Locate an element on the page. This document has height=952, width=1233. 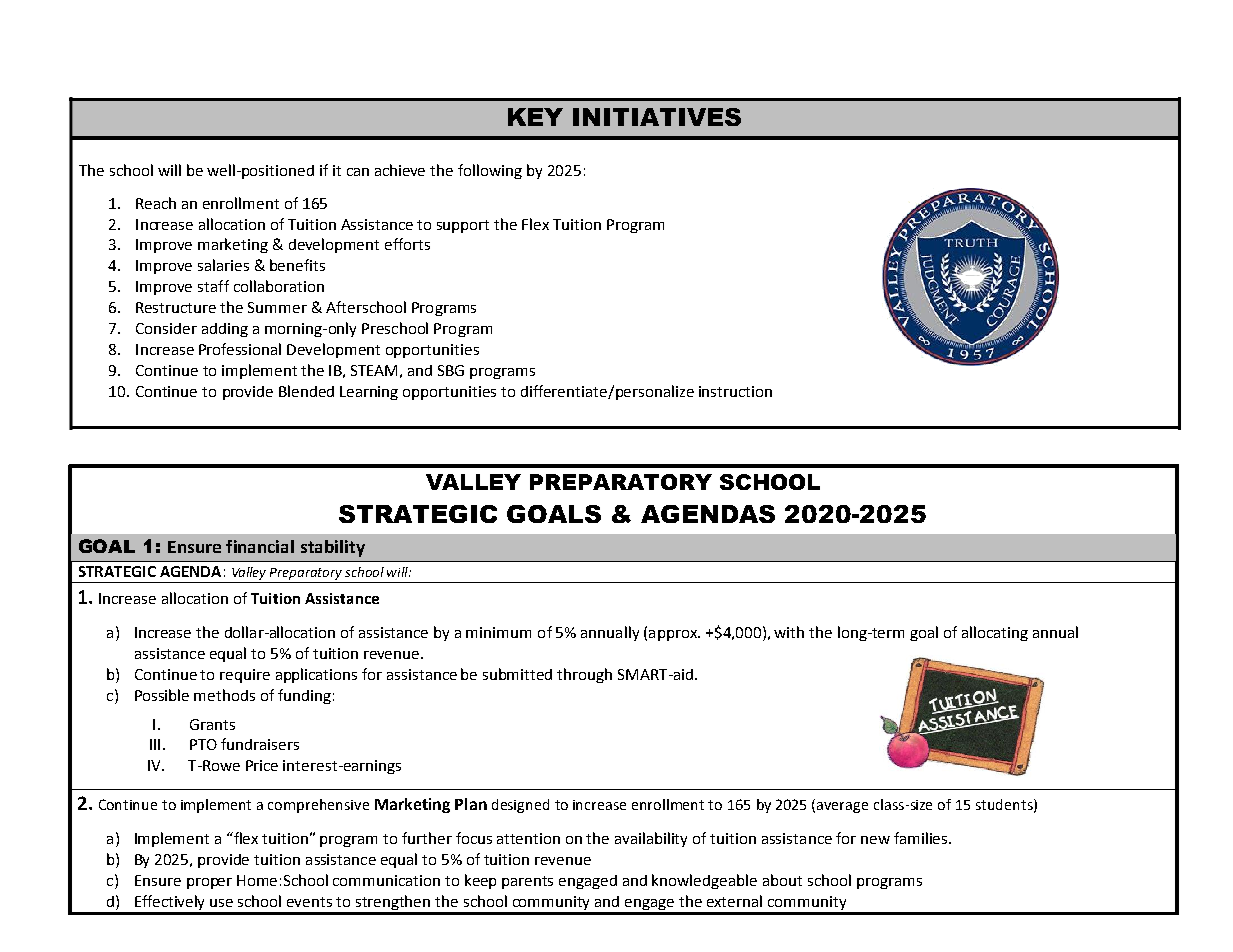
financial is located at coordinates (260, 546).
